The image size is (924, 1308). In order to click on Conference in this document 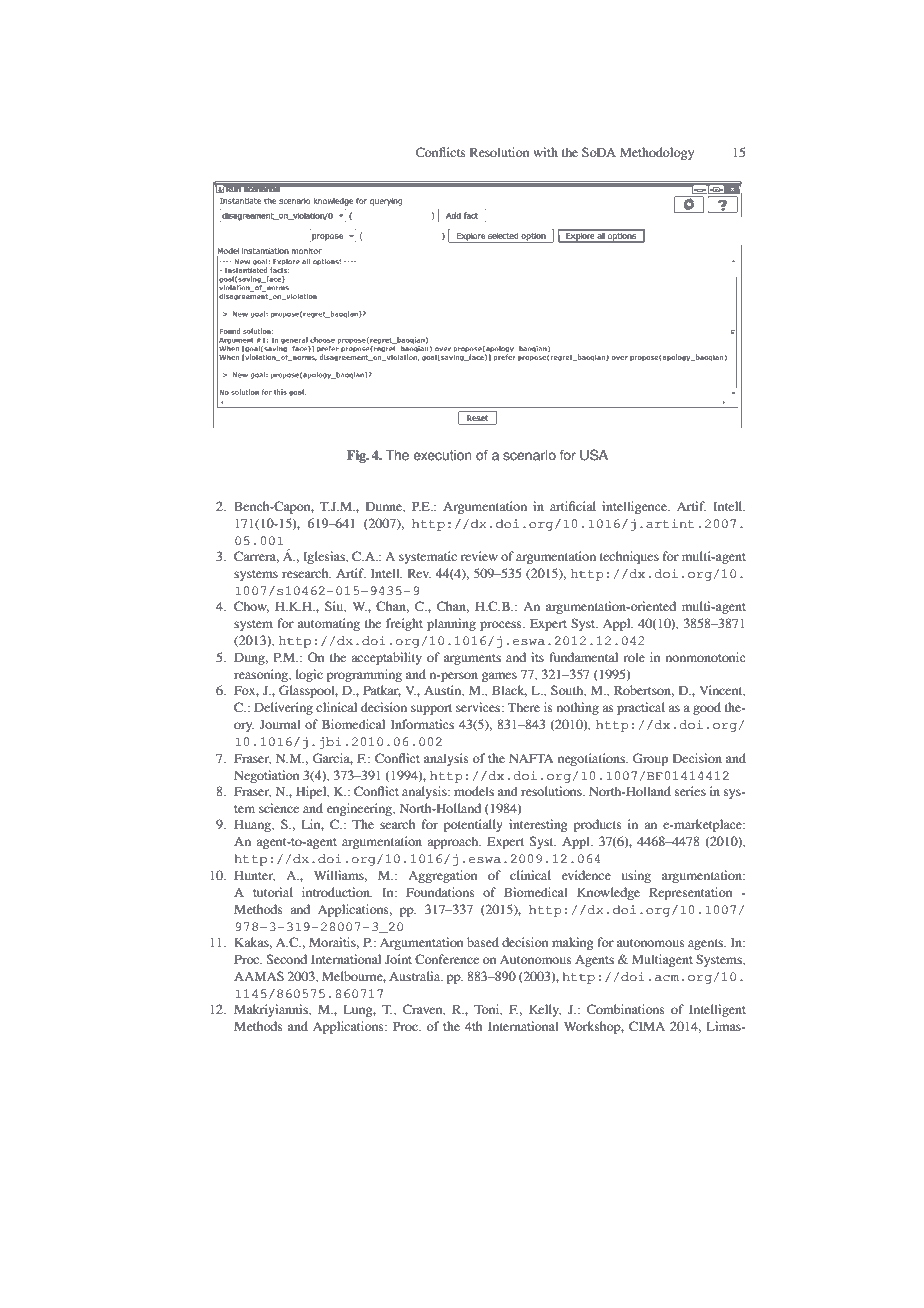, I will do `click(447, 959)`.
